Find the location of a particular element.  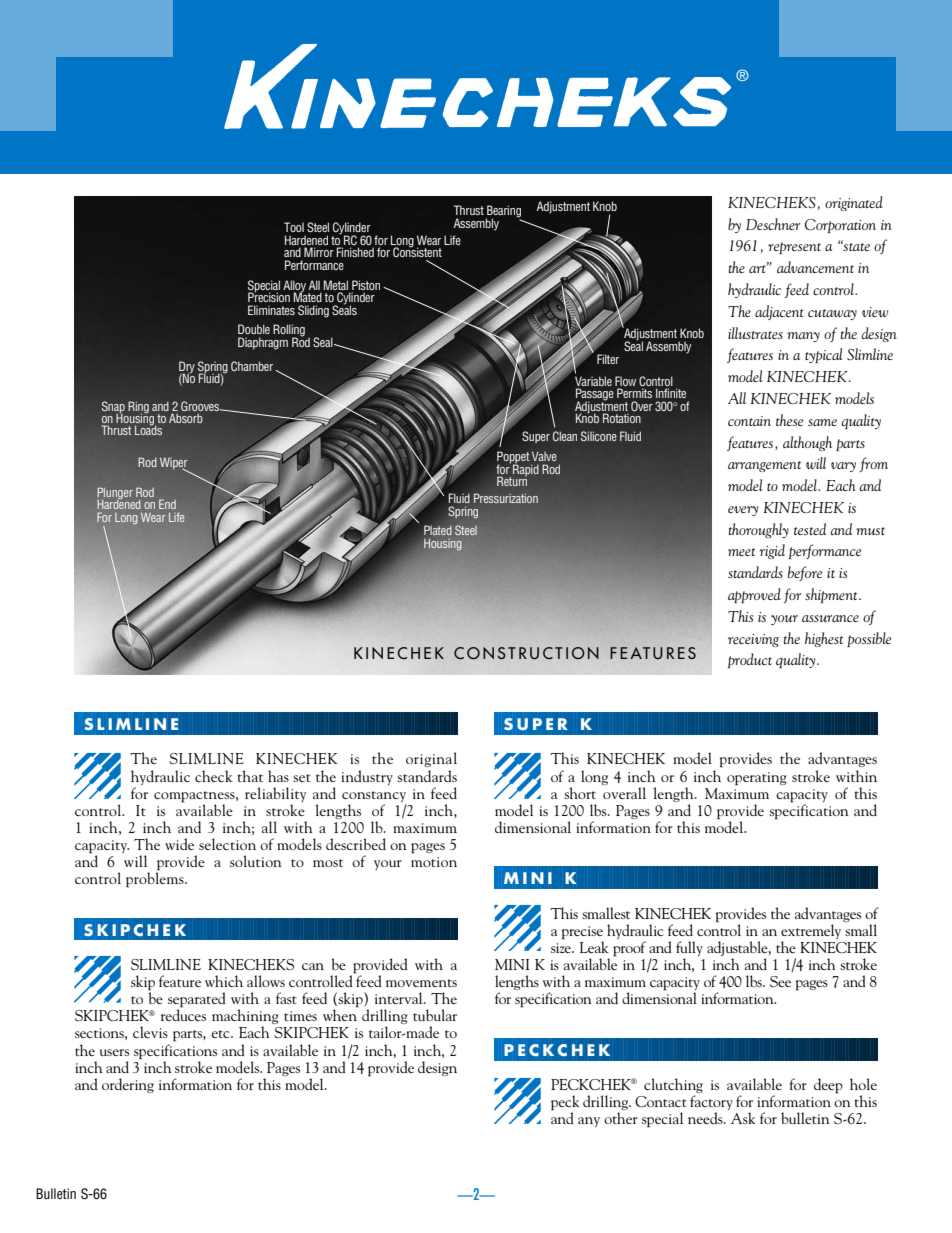

Tool is located at coordinates (294, 227).
